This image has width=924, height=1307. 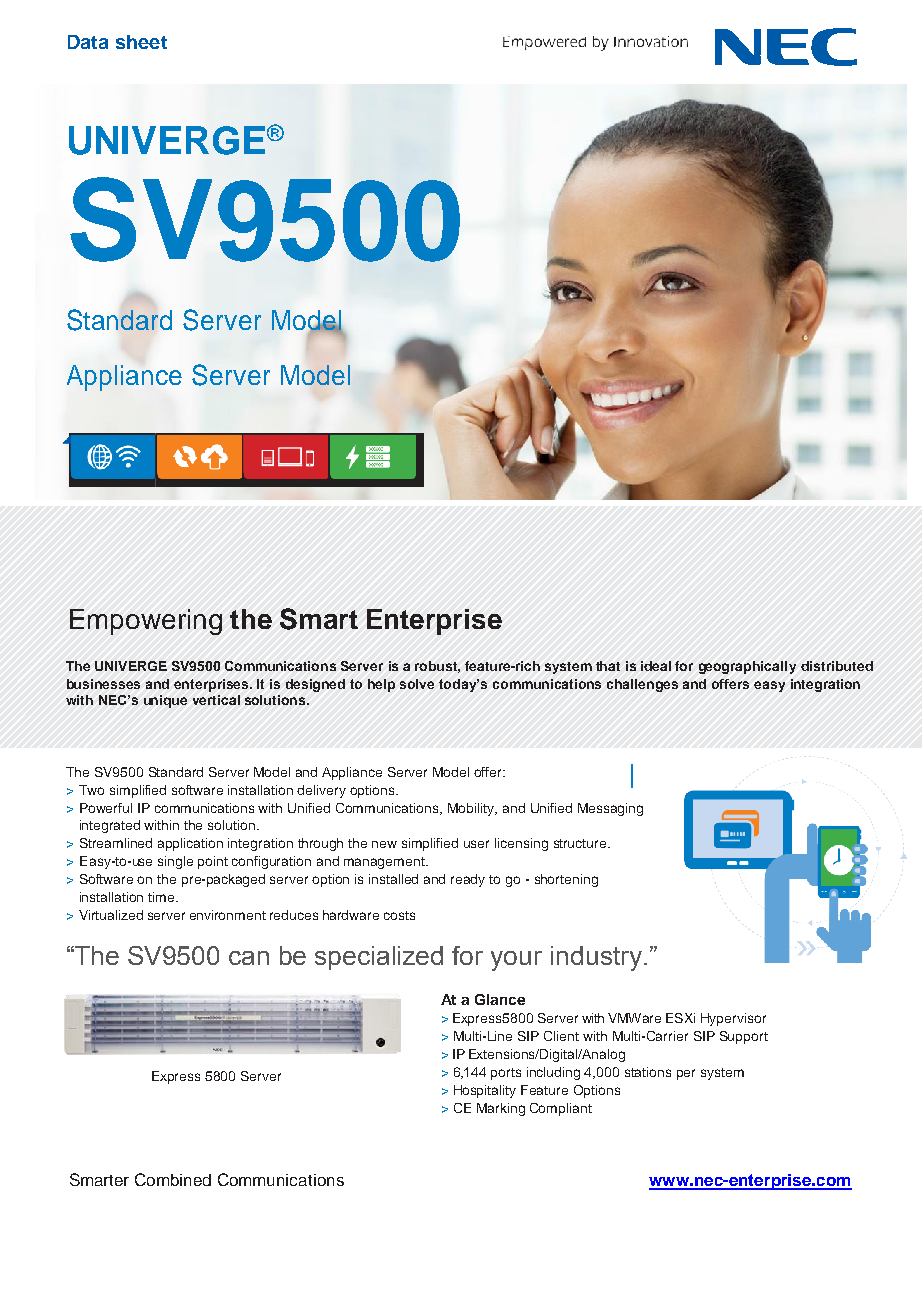 What do you see at coordinates (648, 1072) in the image?
I see `stations` at bounding box center [648, 1072].
